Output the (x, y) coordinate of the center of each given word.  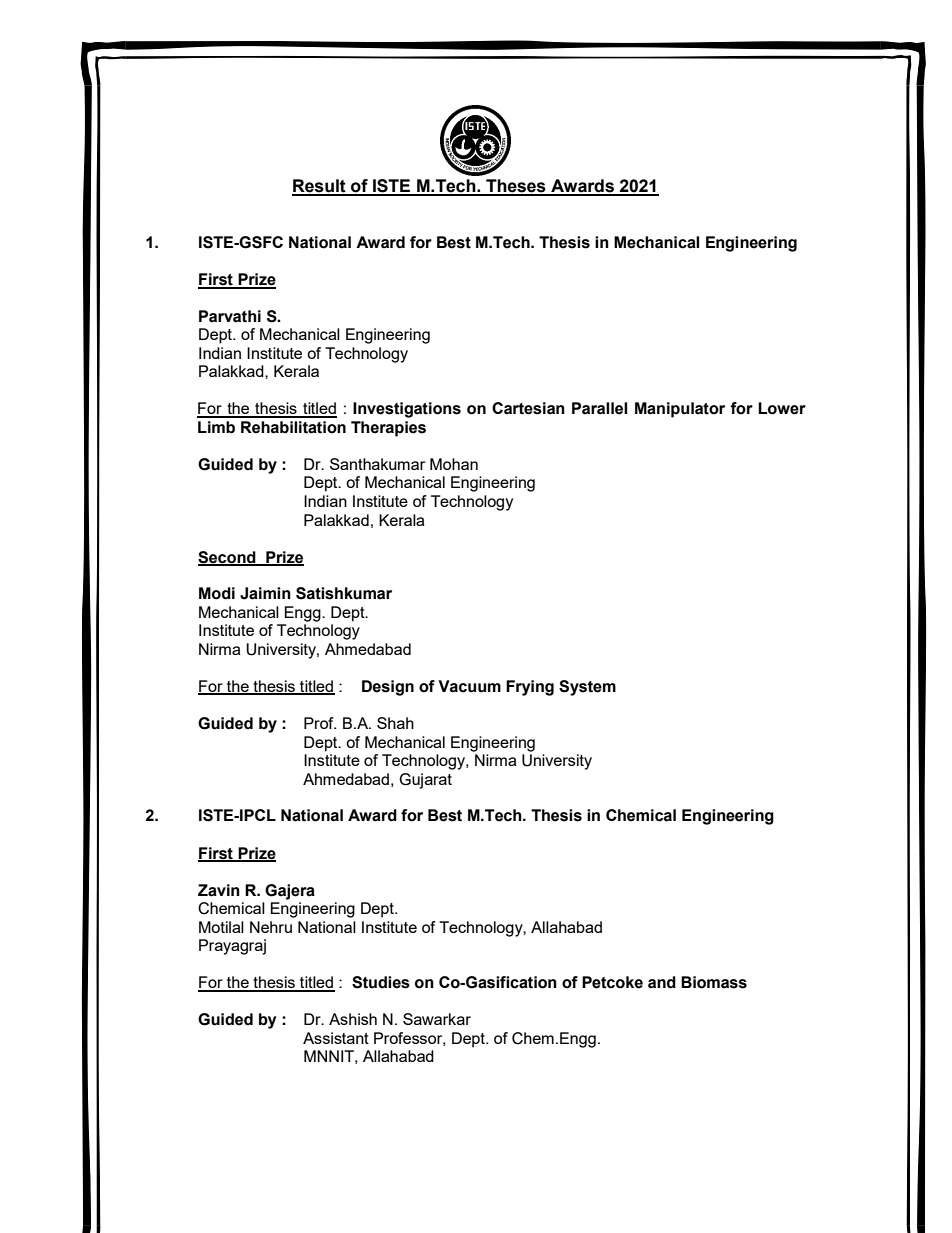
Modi (217, 593)
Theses (516, 187)
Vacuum (469, 686)
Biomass (714, 982)
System (587, 688)
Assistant (336, 1038)
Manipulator (680, 410)
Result (320, 187)
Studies (381, 982)
